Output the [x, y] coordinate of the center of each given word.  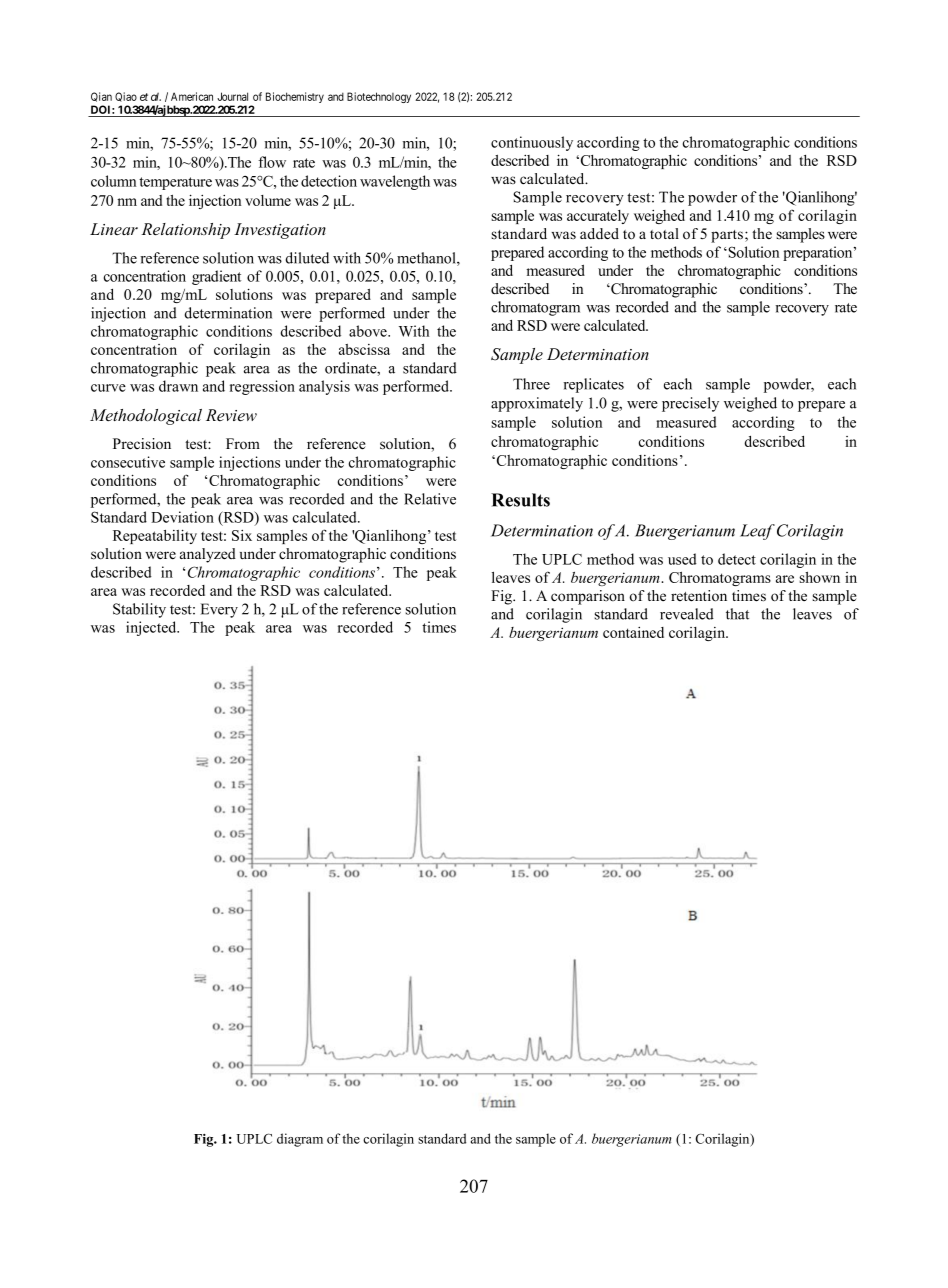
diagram [300, 1140]
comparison [588, 597]
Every [219, 610]
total [664, 233]
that [737, 614]
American [192, 96]
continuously [532, 143]
